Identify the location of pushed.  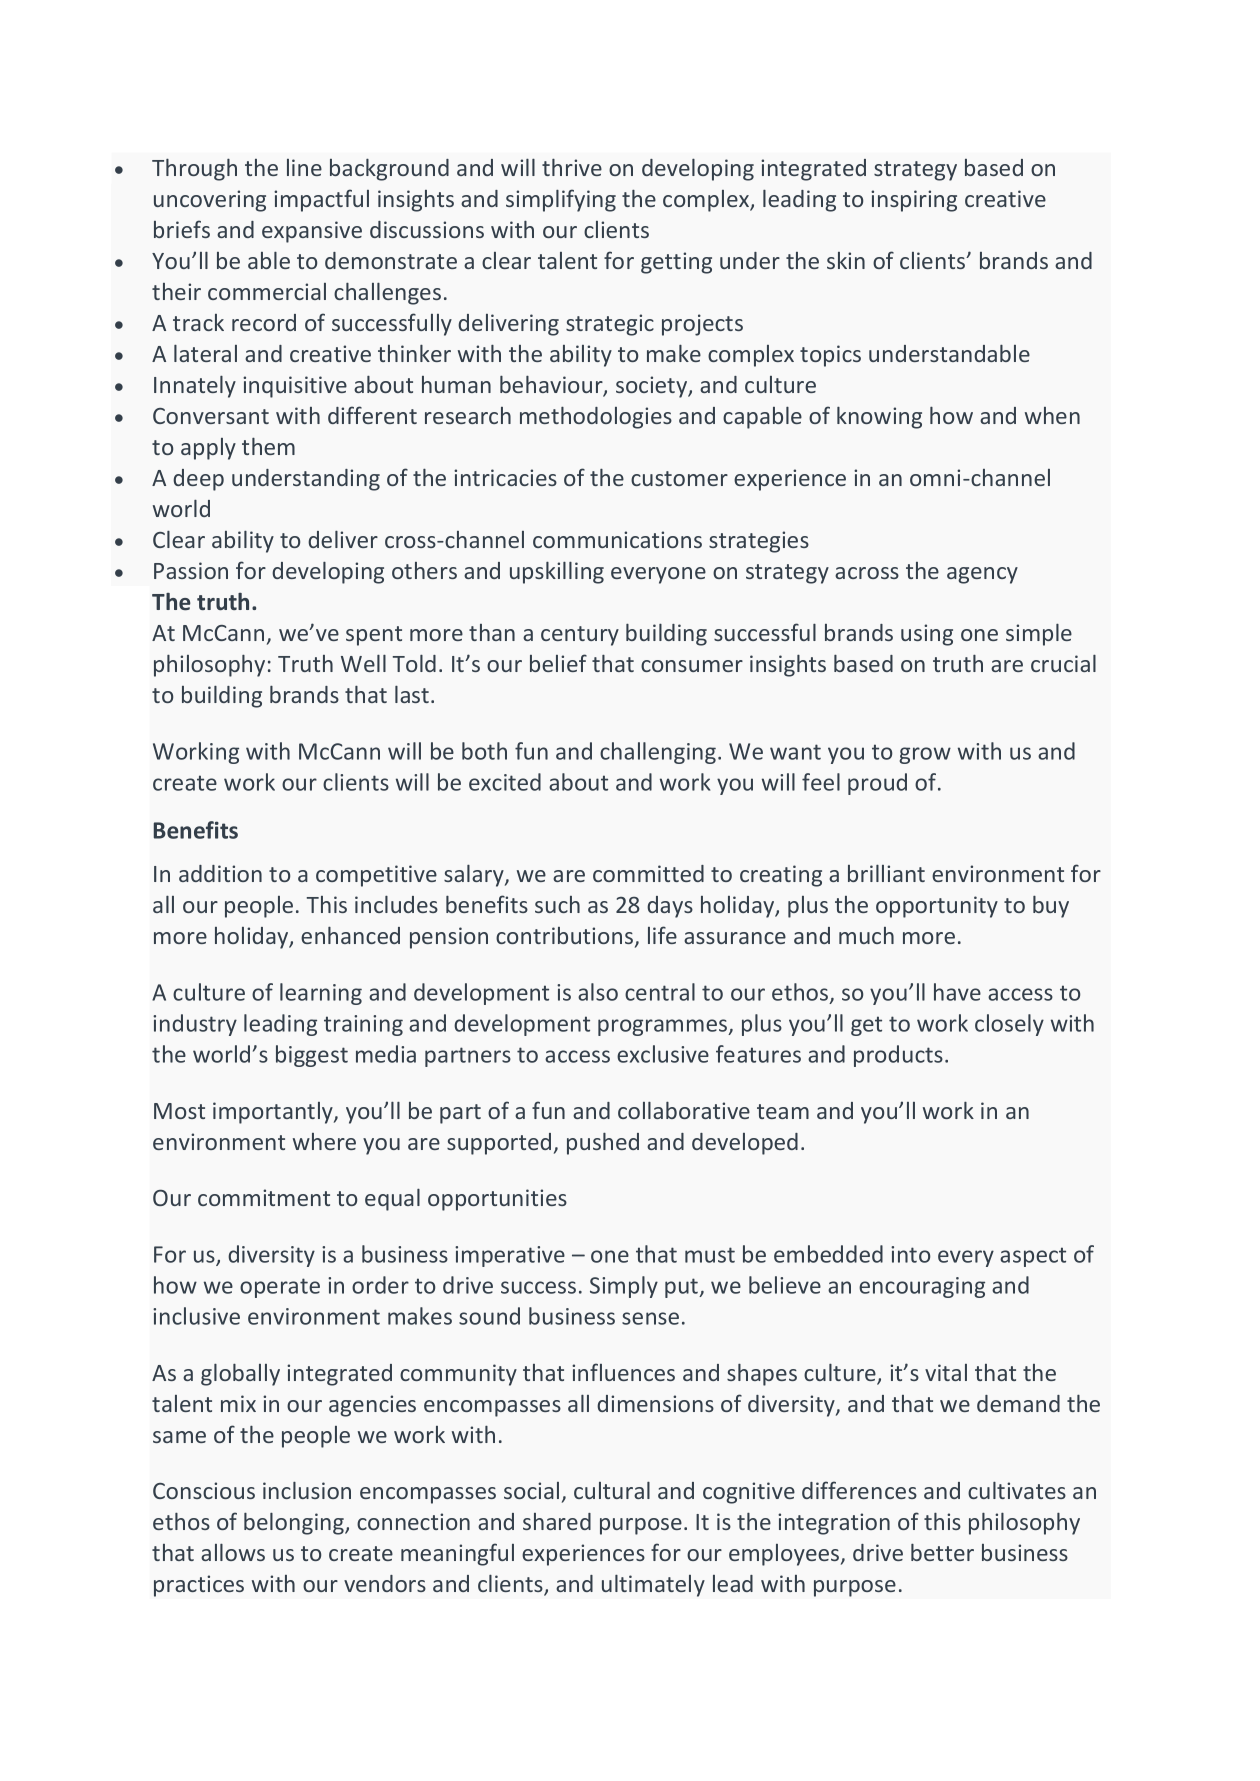
(603, 1144).
